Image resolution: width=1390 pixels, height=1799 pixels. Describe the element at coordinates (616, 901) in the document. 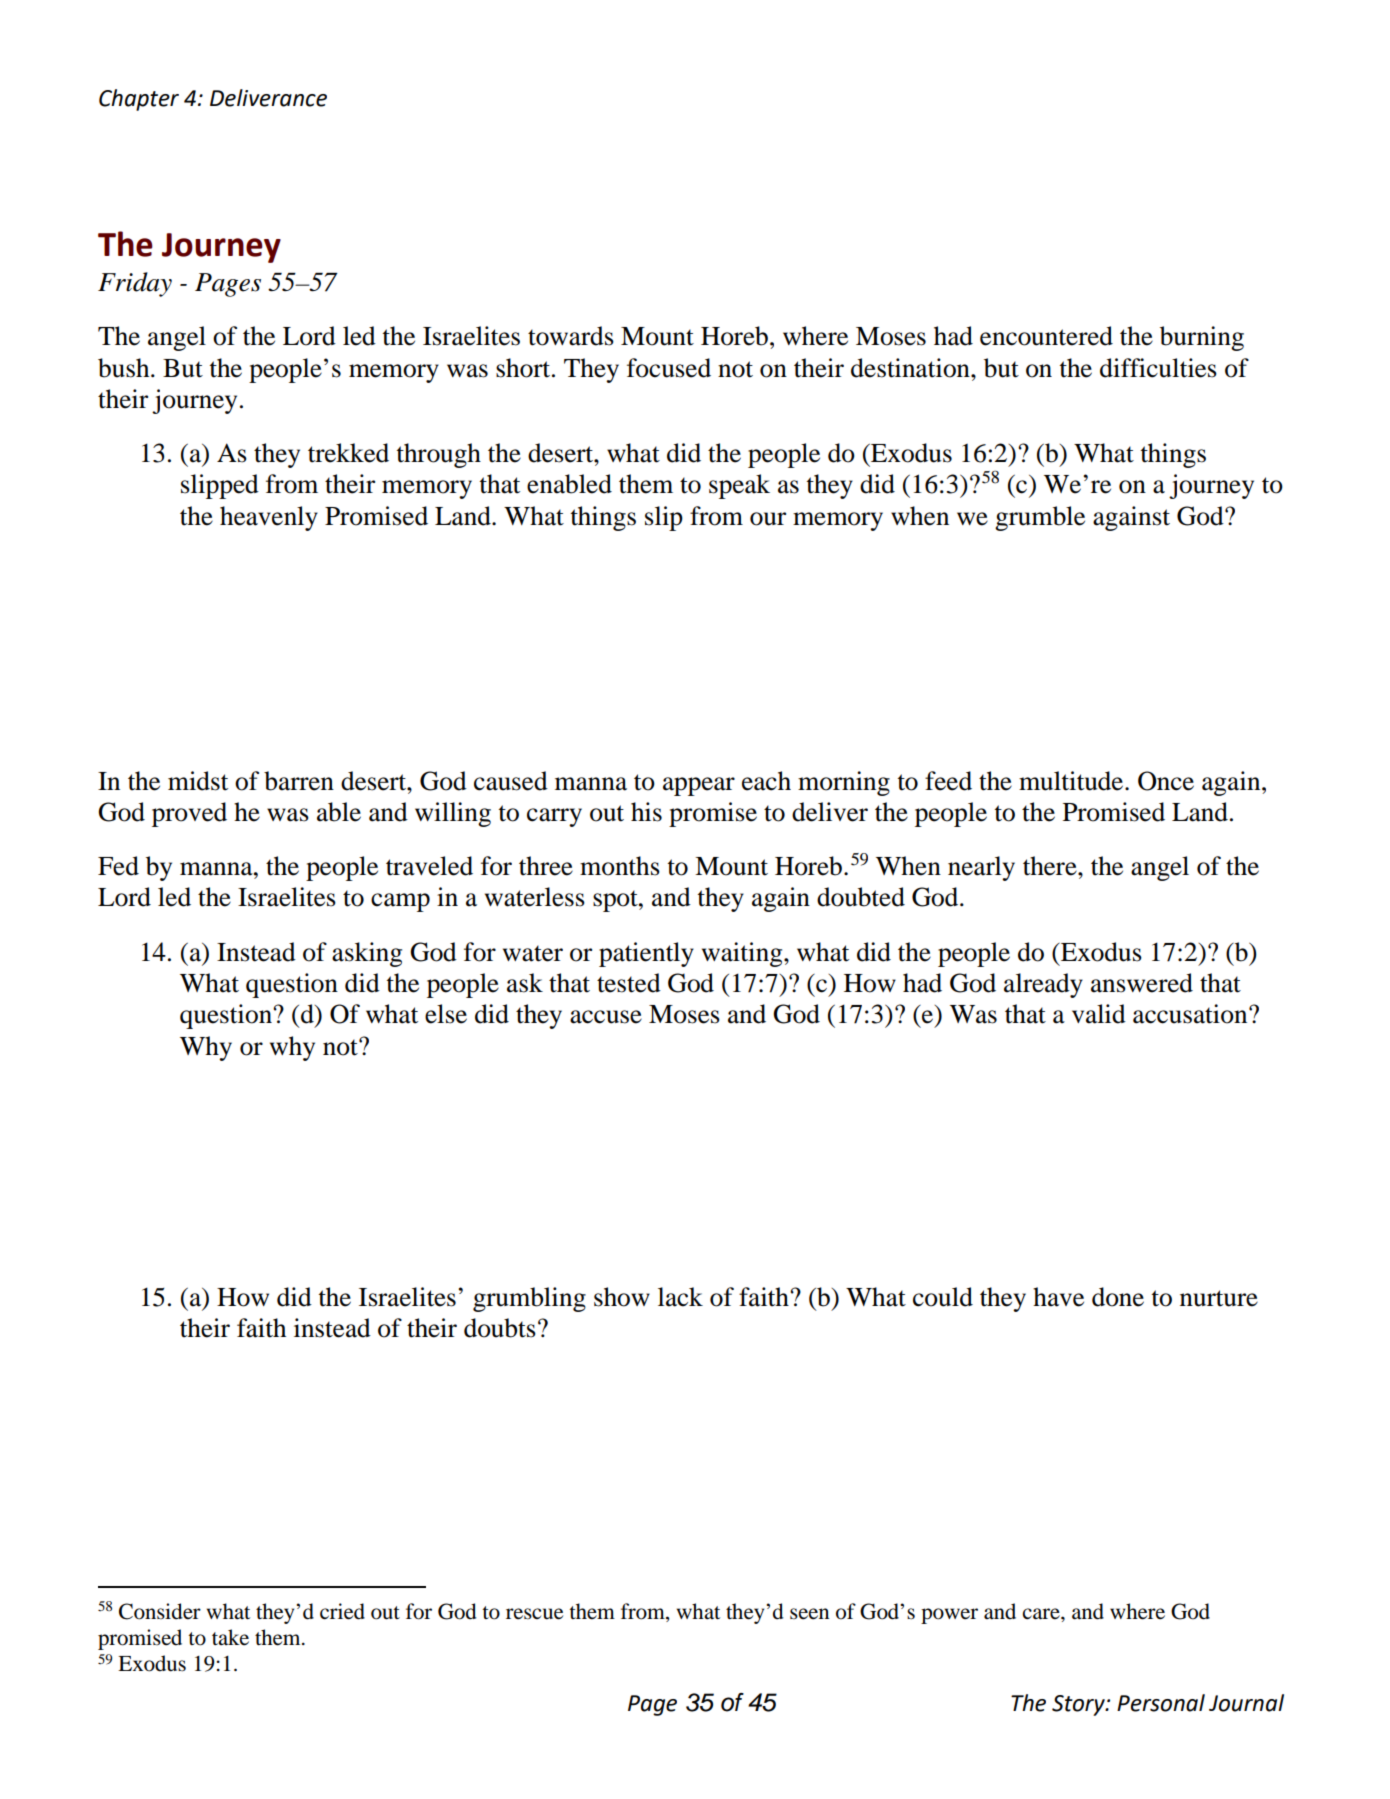

I see `spot` at that location.
